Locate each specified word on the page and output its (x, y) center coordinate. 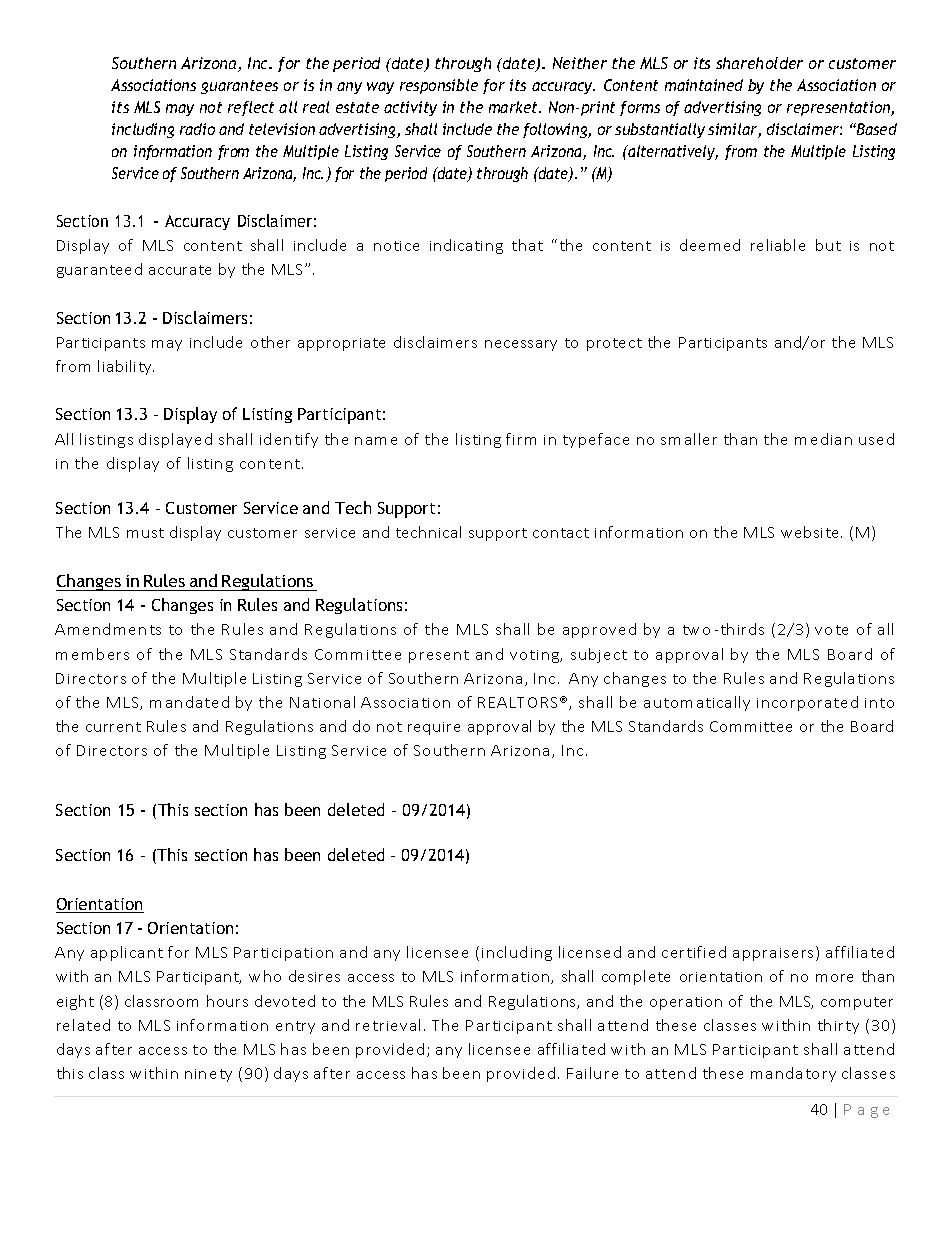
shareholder (759, 63)
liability (126, 367)
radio (197, 129)
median (823, 439)
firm (521, 439)
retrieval (388, 1025)
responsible (439, 86)
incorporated (807, 703)
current (113, 727)
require (434, 728)
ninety (208, 1075)
